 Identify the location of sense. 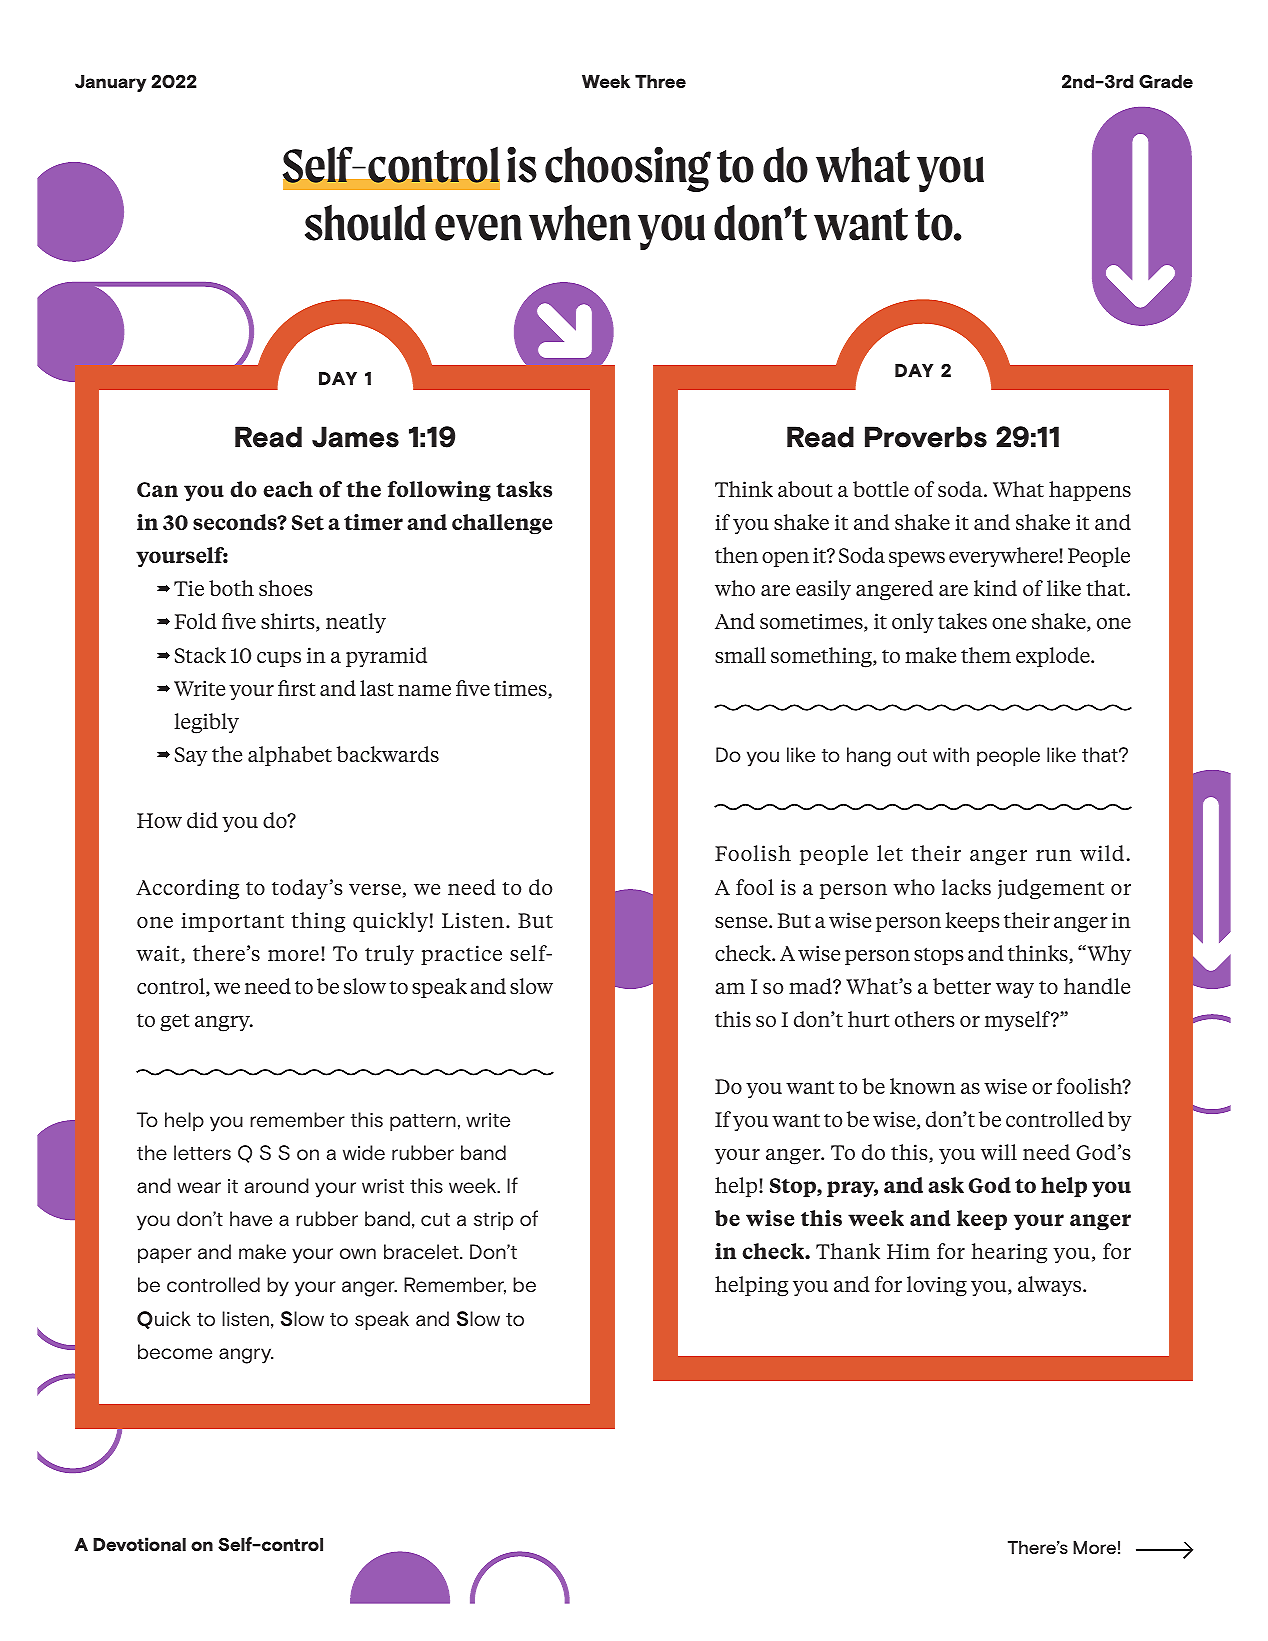
(742, 922).
